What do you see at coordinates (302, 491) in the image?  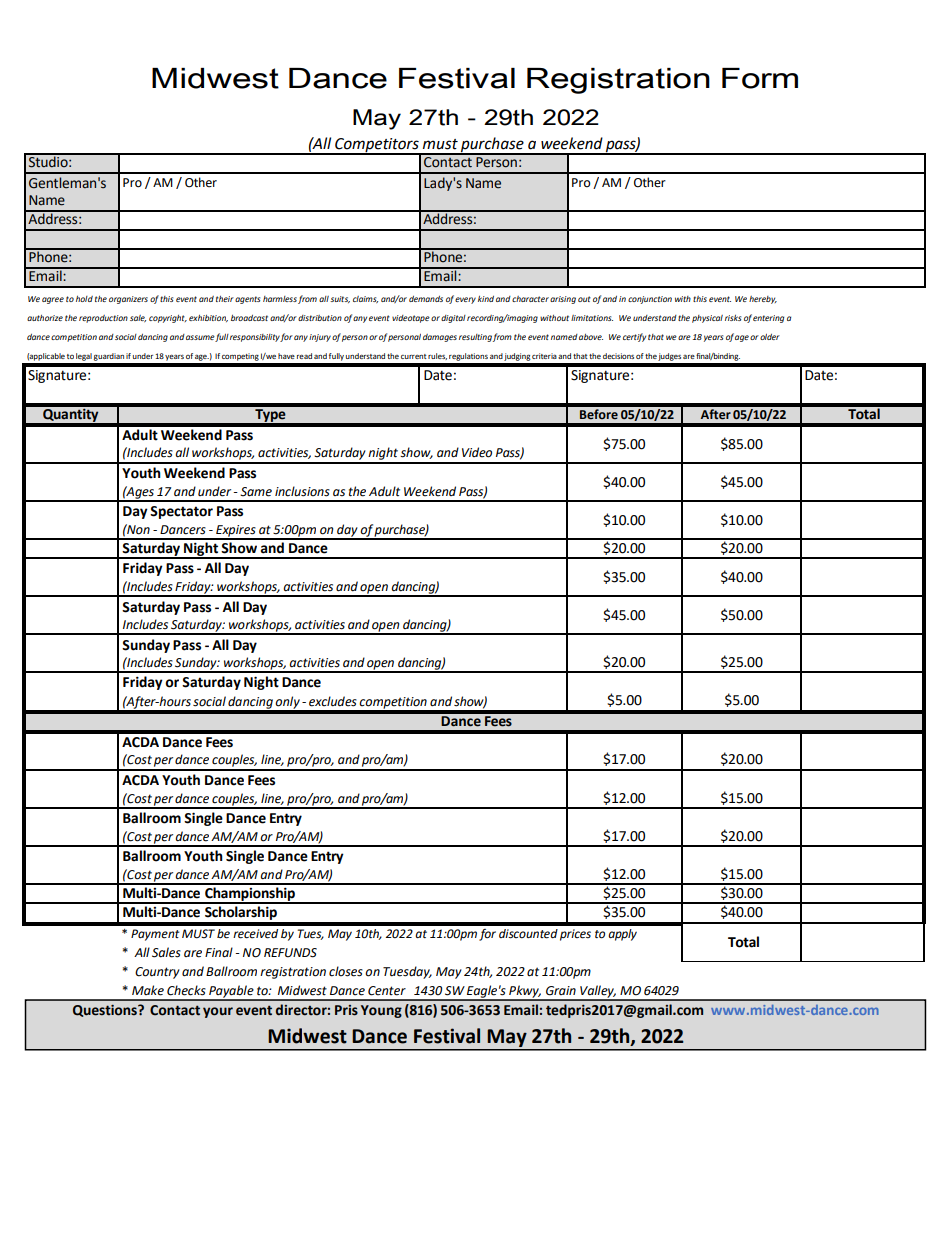 I see `inclusions` at bounding box center [302, 491].
